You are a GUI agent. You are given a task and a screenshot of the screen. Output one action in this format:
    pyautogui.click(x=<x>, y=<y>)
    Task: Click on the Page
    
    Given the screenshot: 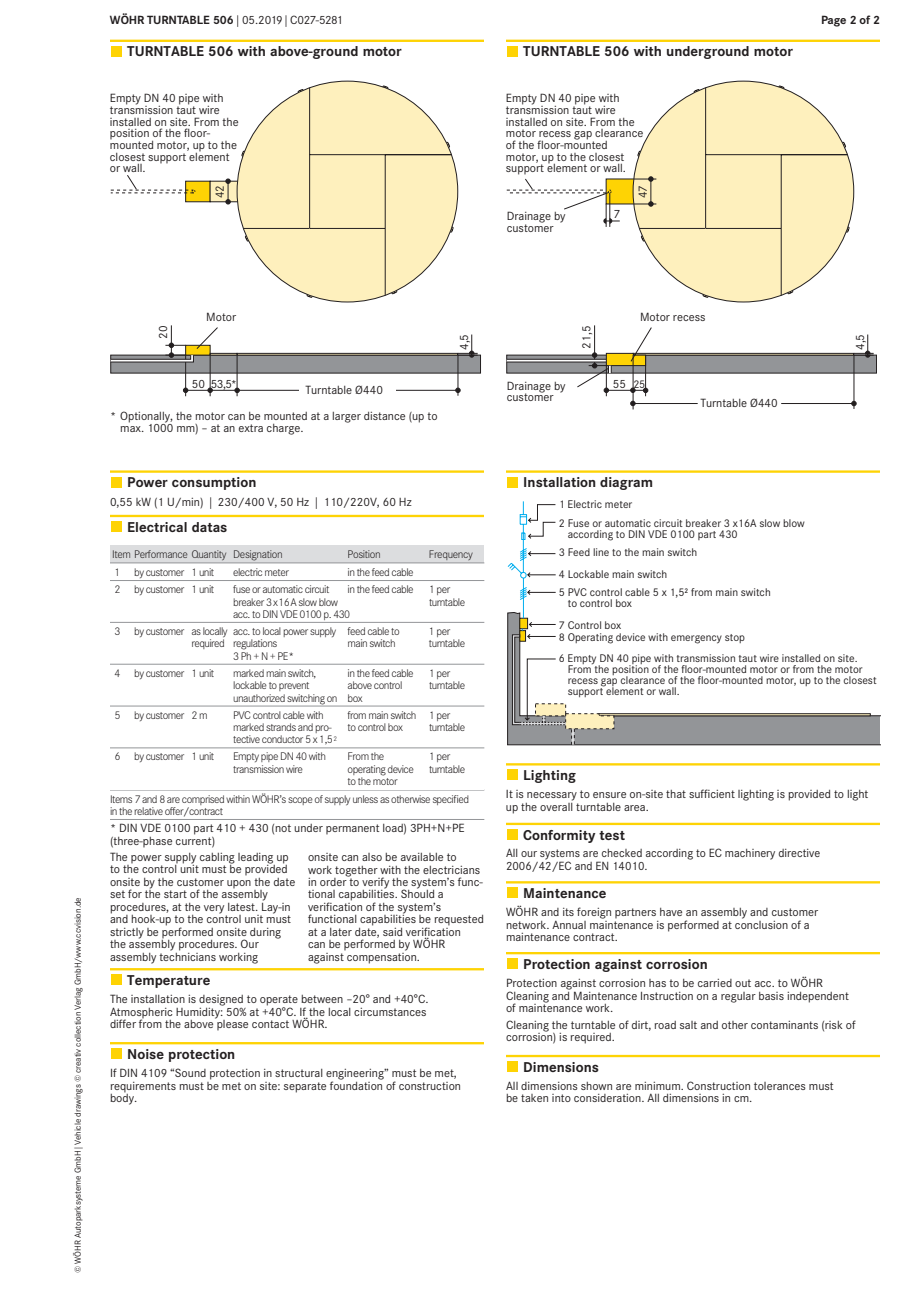 What is the action you would take?
    pyautogui.click(x=834, y=21)
